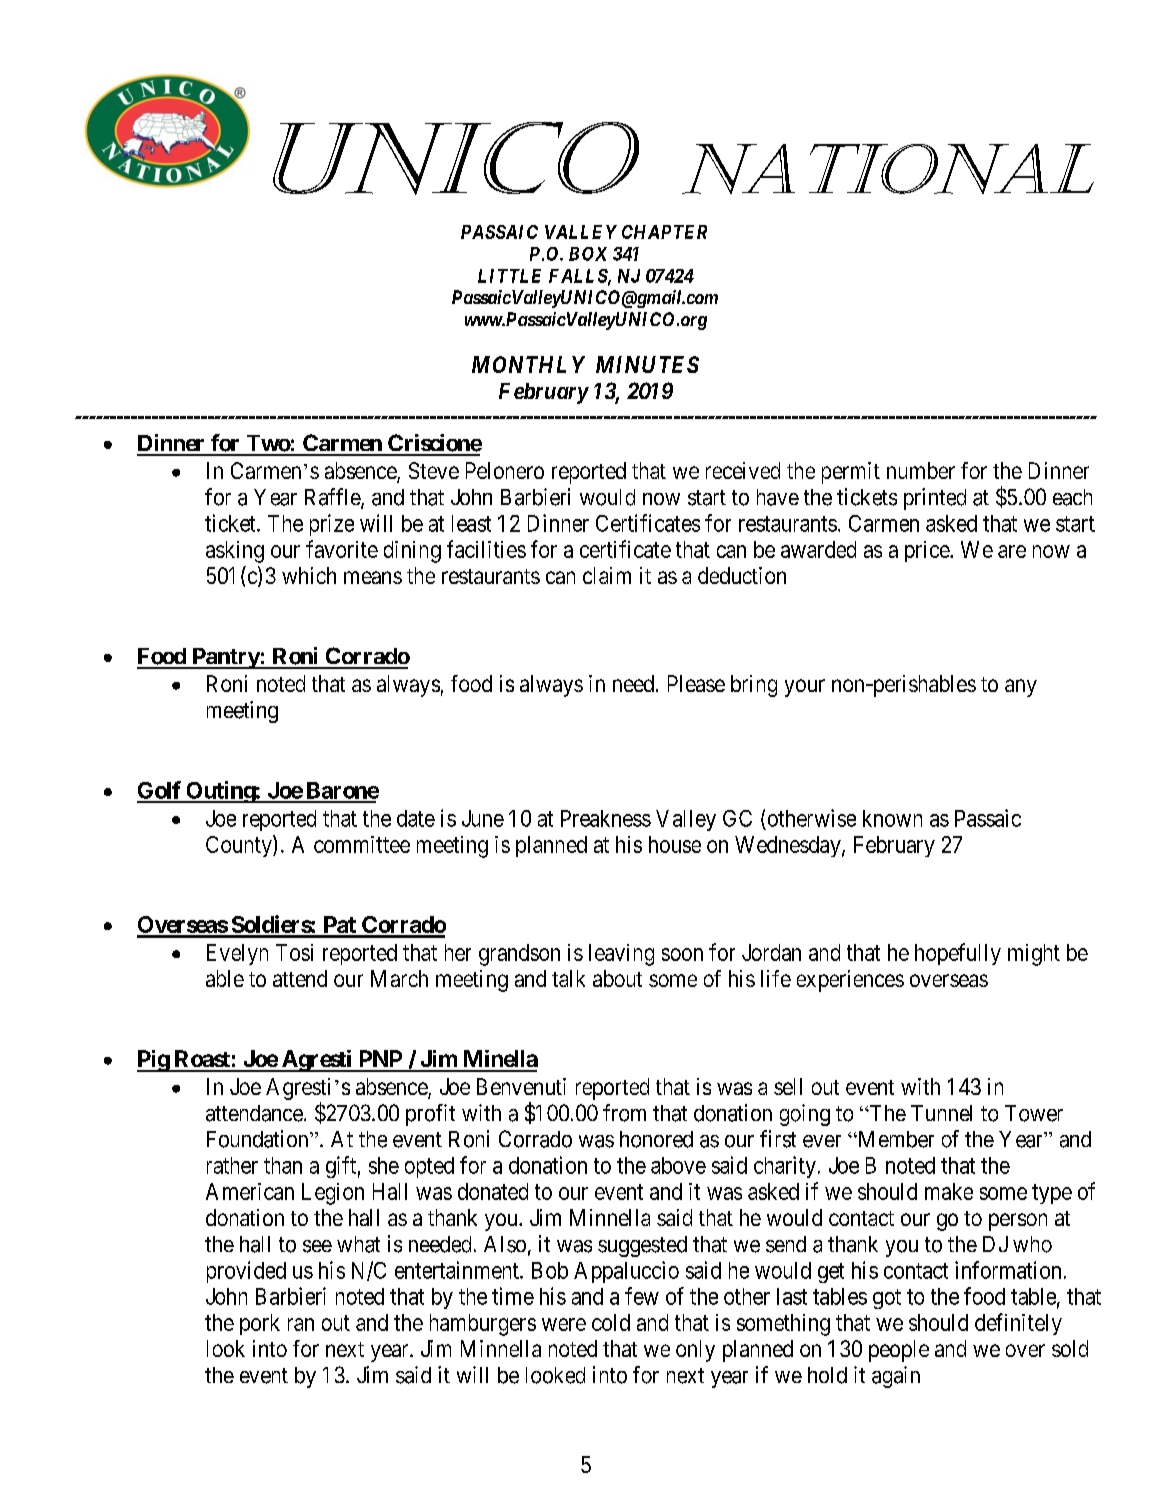  I want to click on only, so click(695, 1351).
